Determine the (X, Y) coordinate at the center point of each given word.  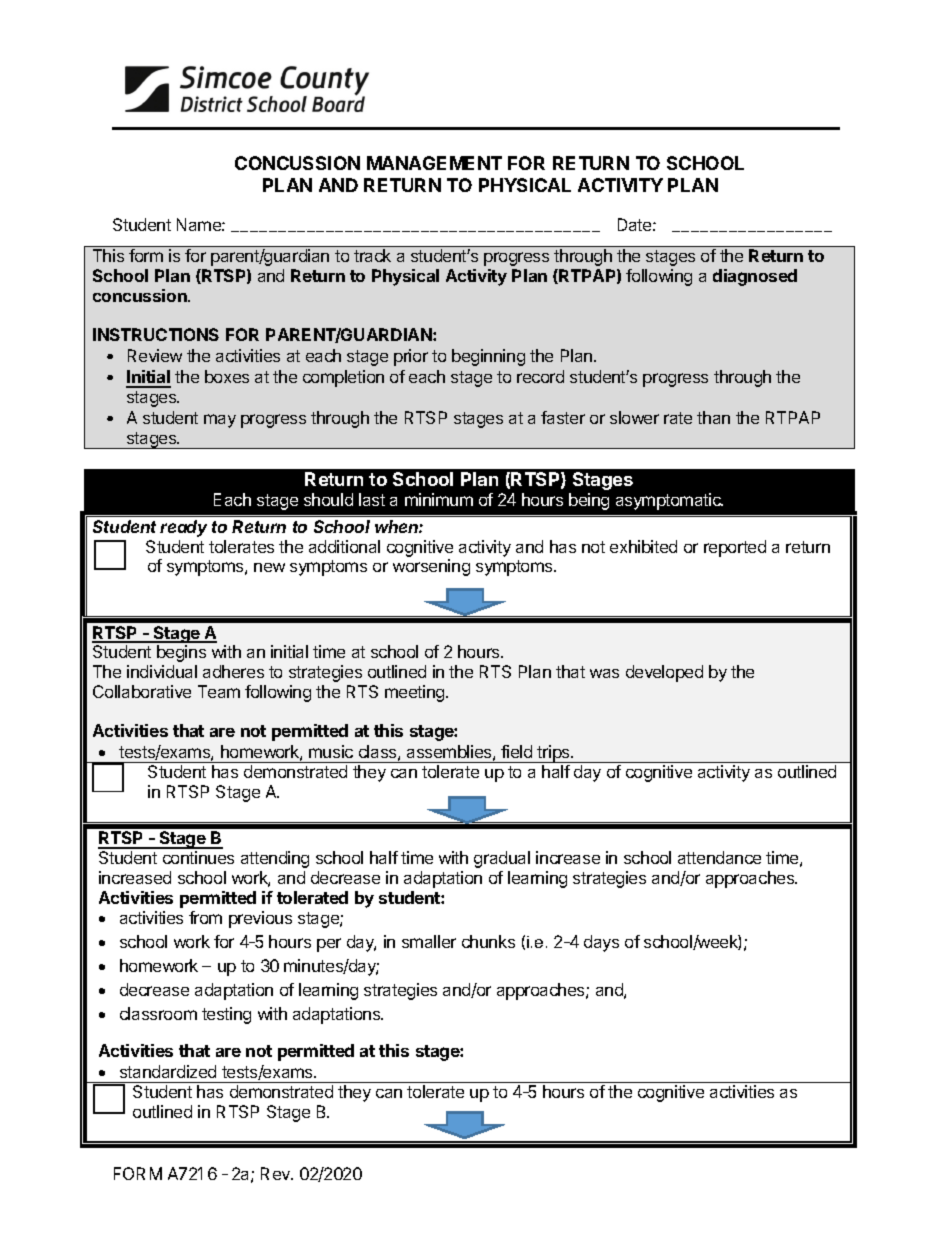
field (516, 751)
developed (664, 673)
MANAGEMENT (434, 163)
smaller (429, 941)
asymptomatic (669, 501)
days (601, 943)
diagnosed (755, 277)
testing (226, 1015)
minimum (439, 499)
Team (219, 691)
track (372, 255)
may (220, 421)
